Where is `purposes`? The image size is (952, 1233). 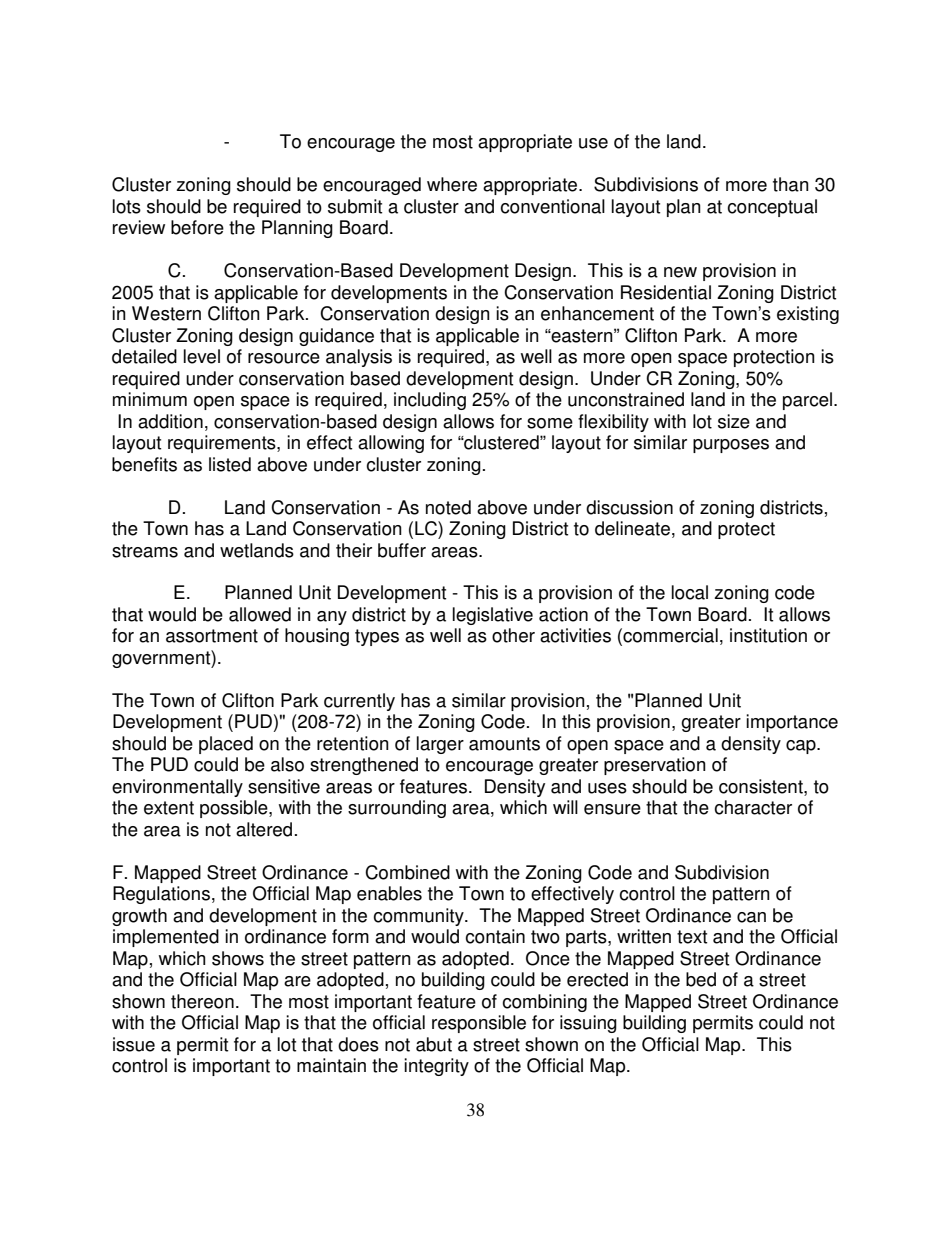
purposes is located at coordinates (731, 446).
